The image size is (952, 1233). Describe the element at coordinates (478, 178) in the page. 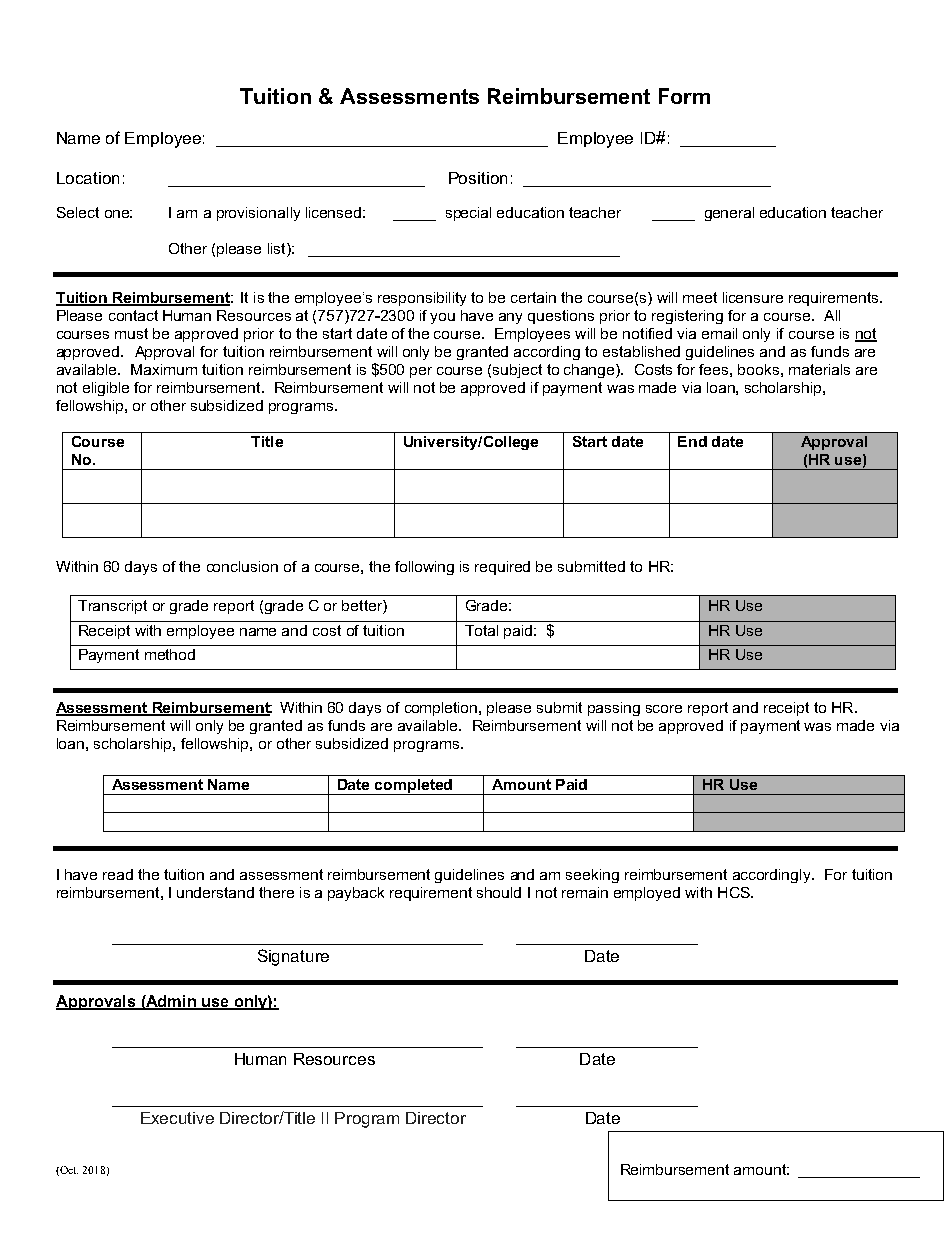

I see `Position` at that location.
